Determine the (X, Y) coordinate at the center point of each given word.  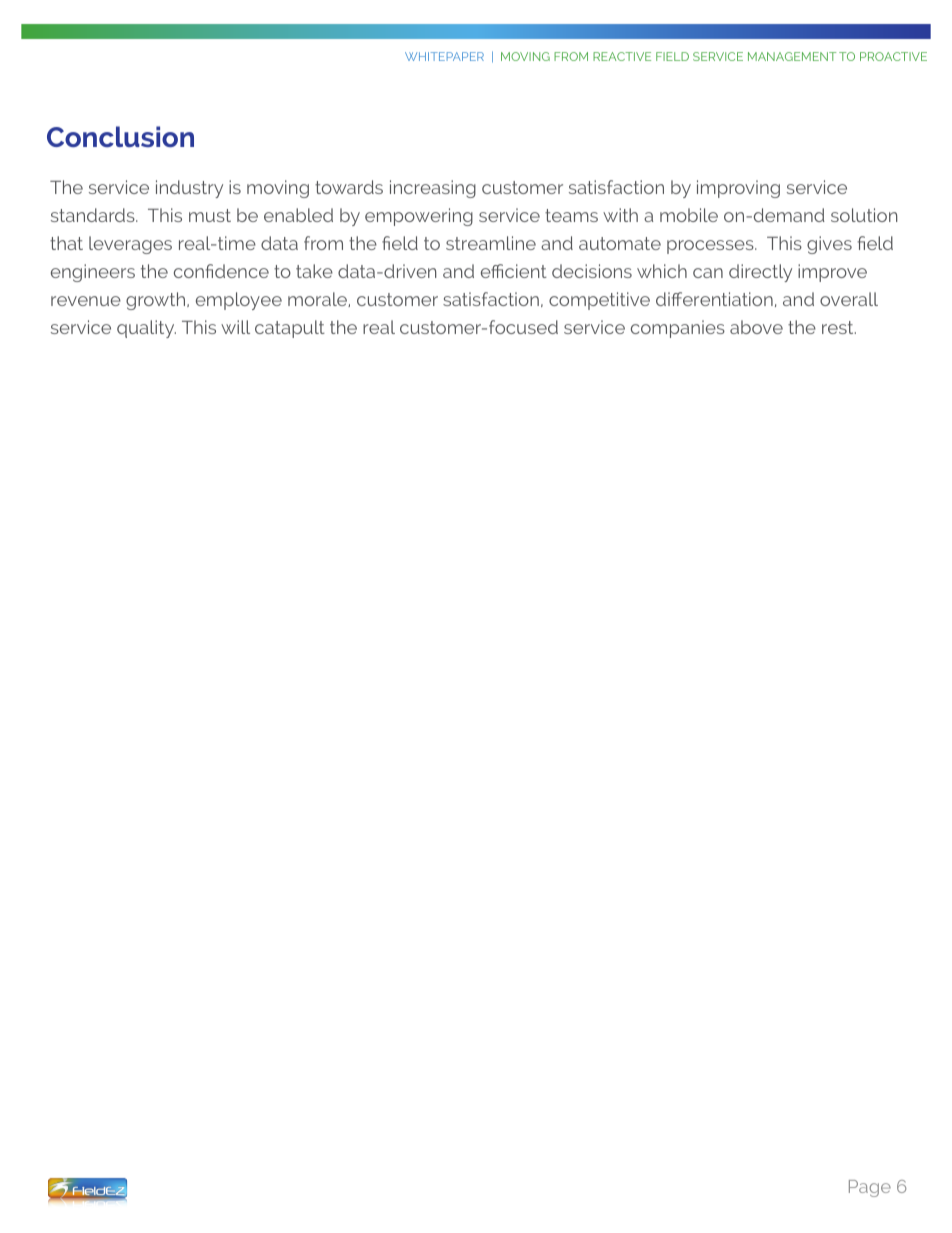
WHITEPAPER (444, 56)
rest (839, 327)
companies (678, 329)
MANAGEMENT (792, 56)
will (235, 327)
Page (870, 1188)
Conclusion (120, 136)
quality (146, 329)
